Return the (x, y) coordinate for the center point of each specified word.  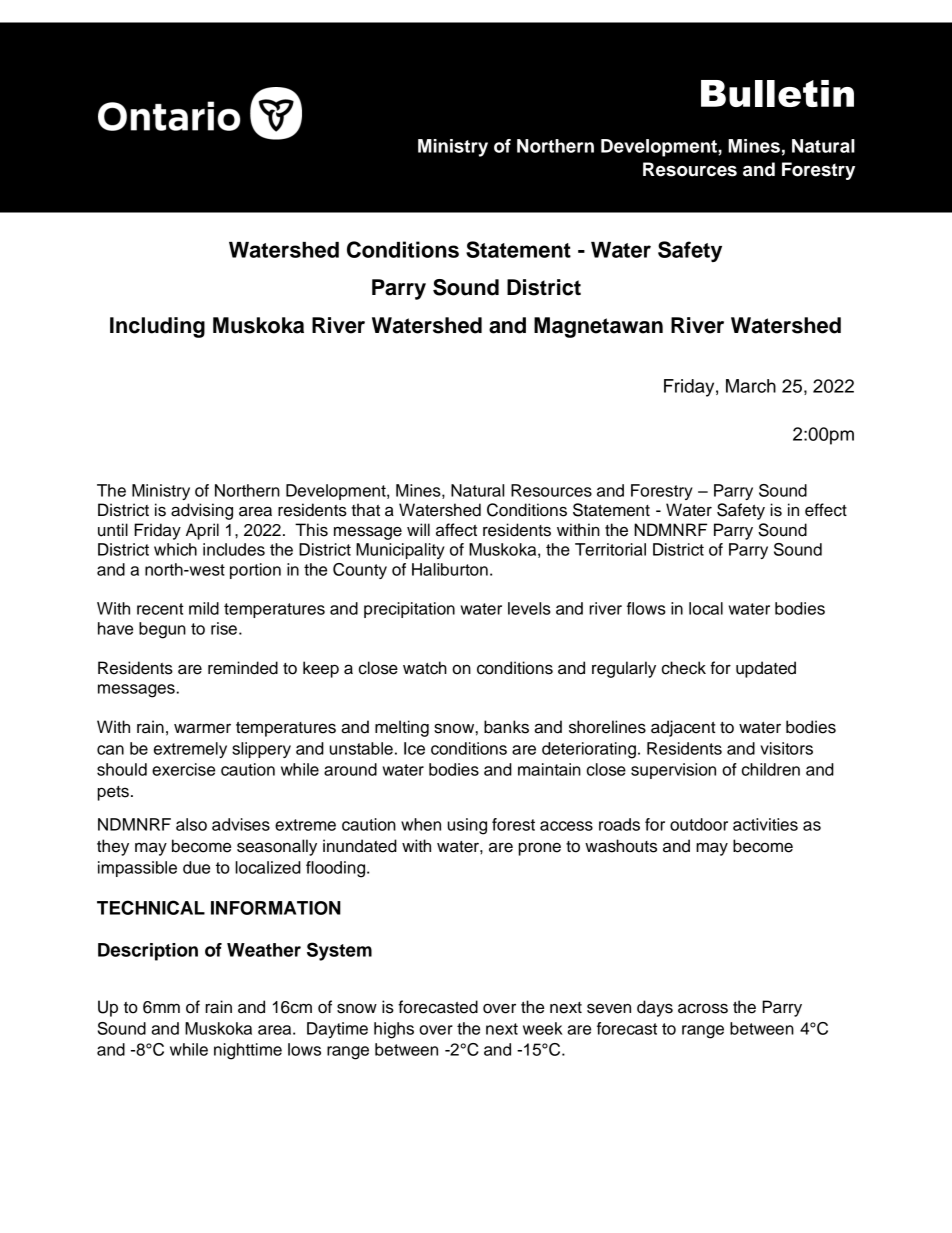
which (175, 549)
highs (394, 1030)
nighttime (248, 1051)
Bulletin (777, 93)
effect (826, 510)
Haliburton (450, 569)
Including (157, 327)
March (751, 386)
